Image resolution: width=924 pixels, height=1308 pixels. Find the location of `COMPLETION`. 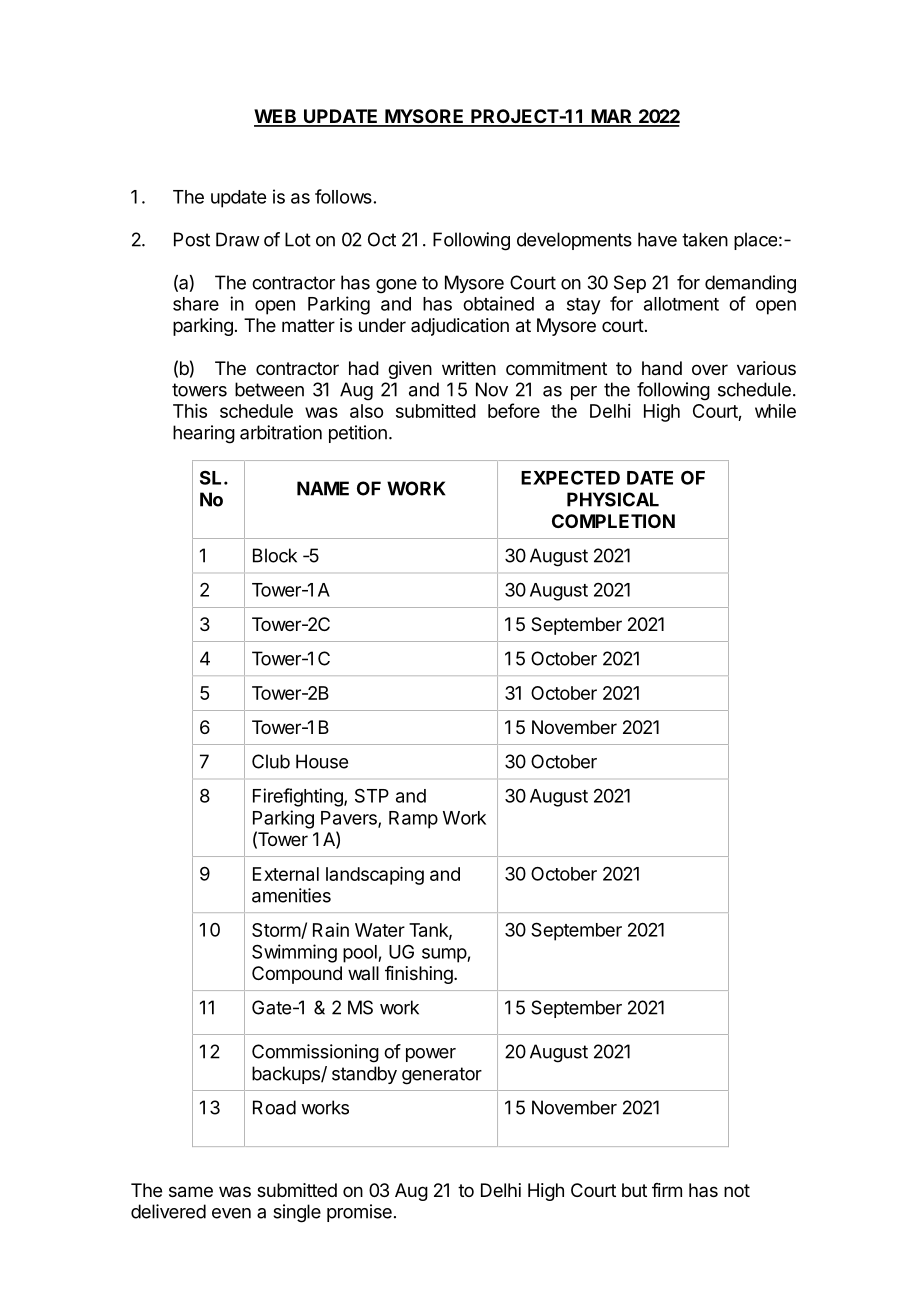

COMPLETION is located at coordinates (613, 521).
